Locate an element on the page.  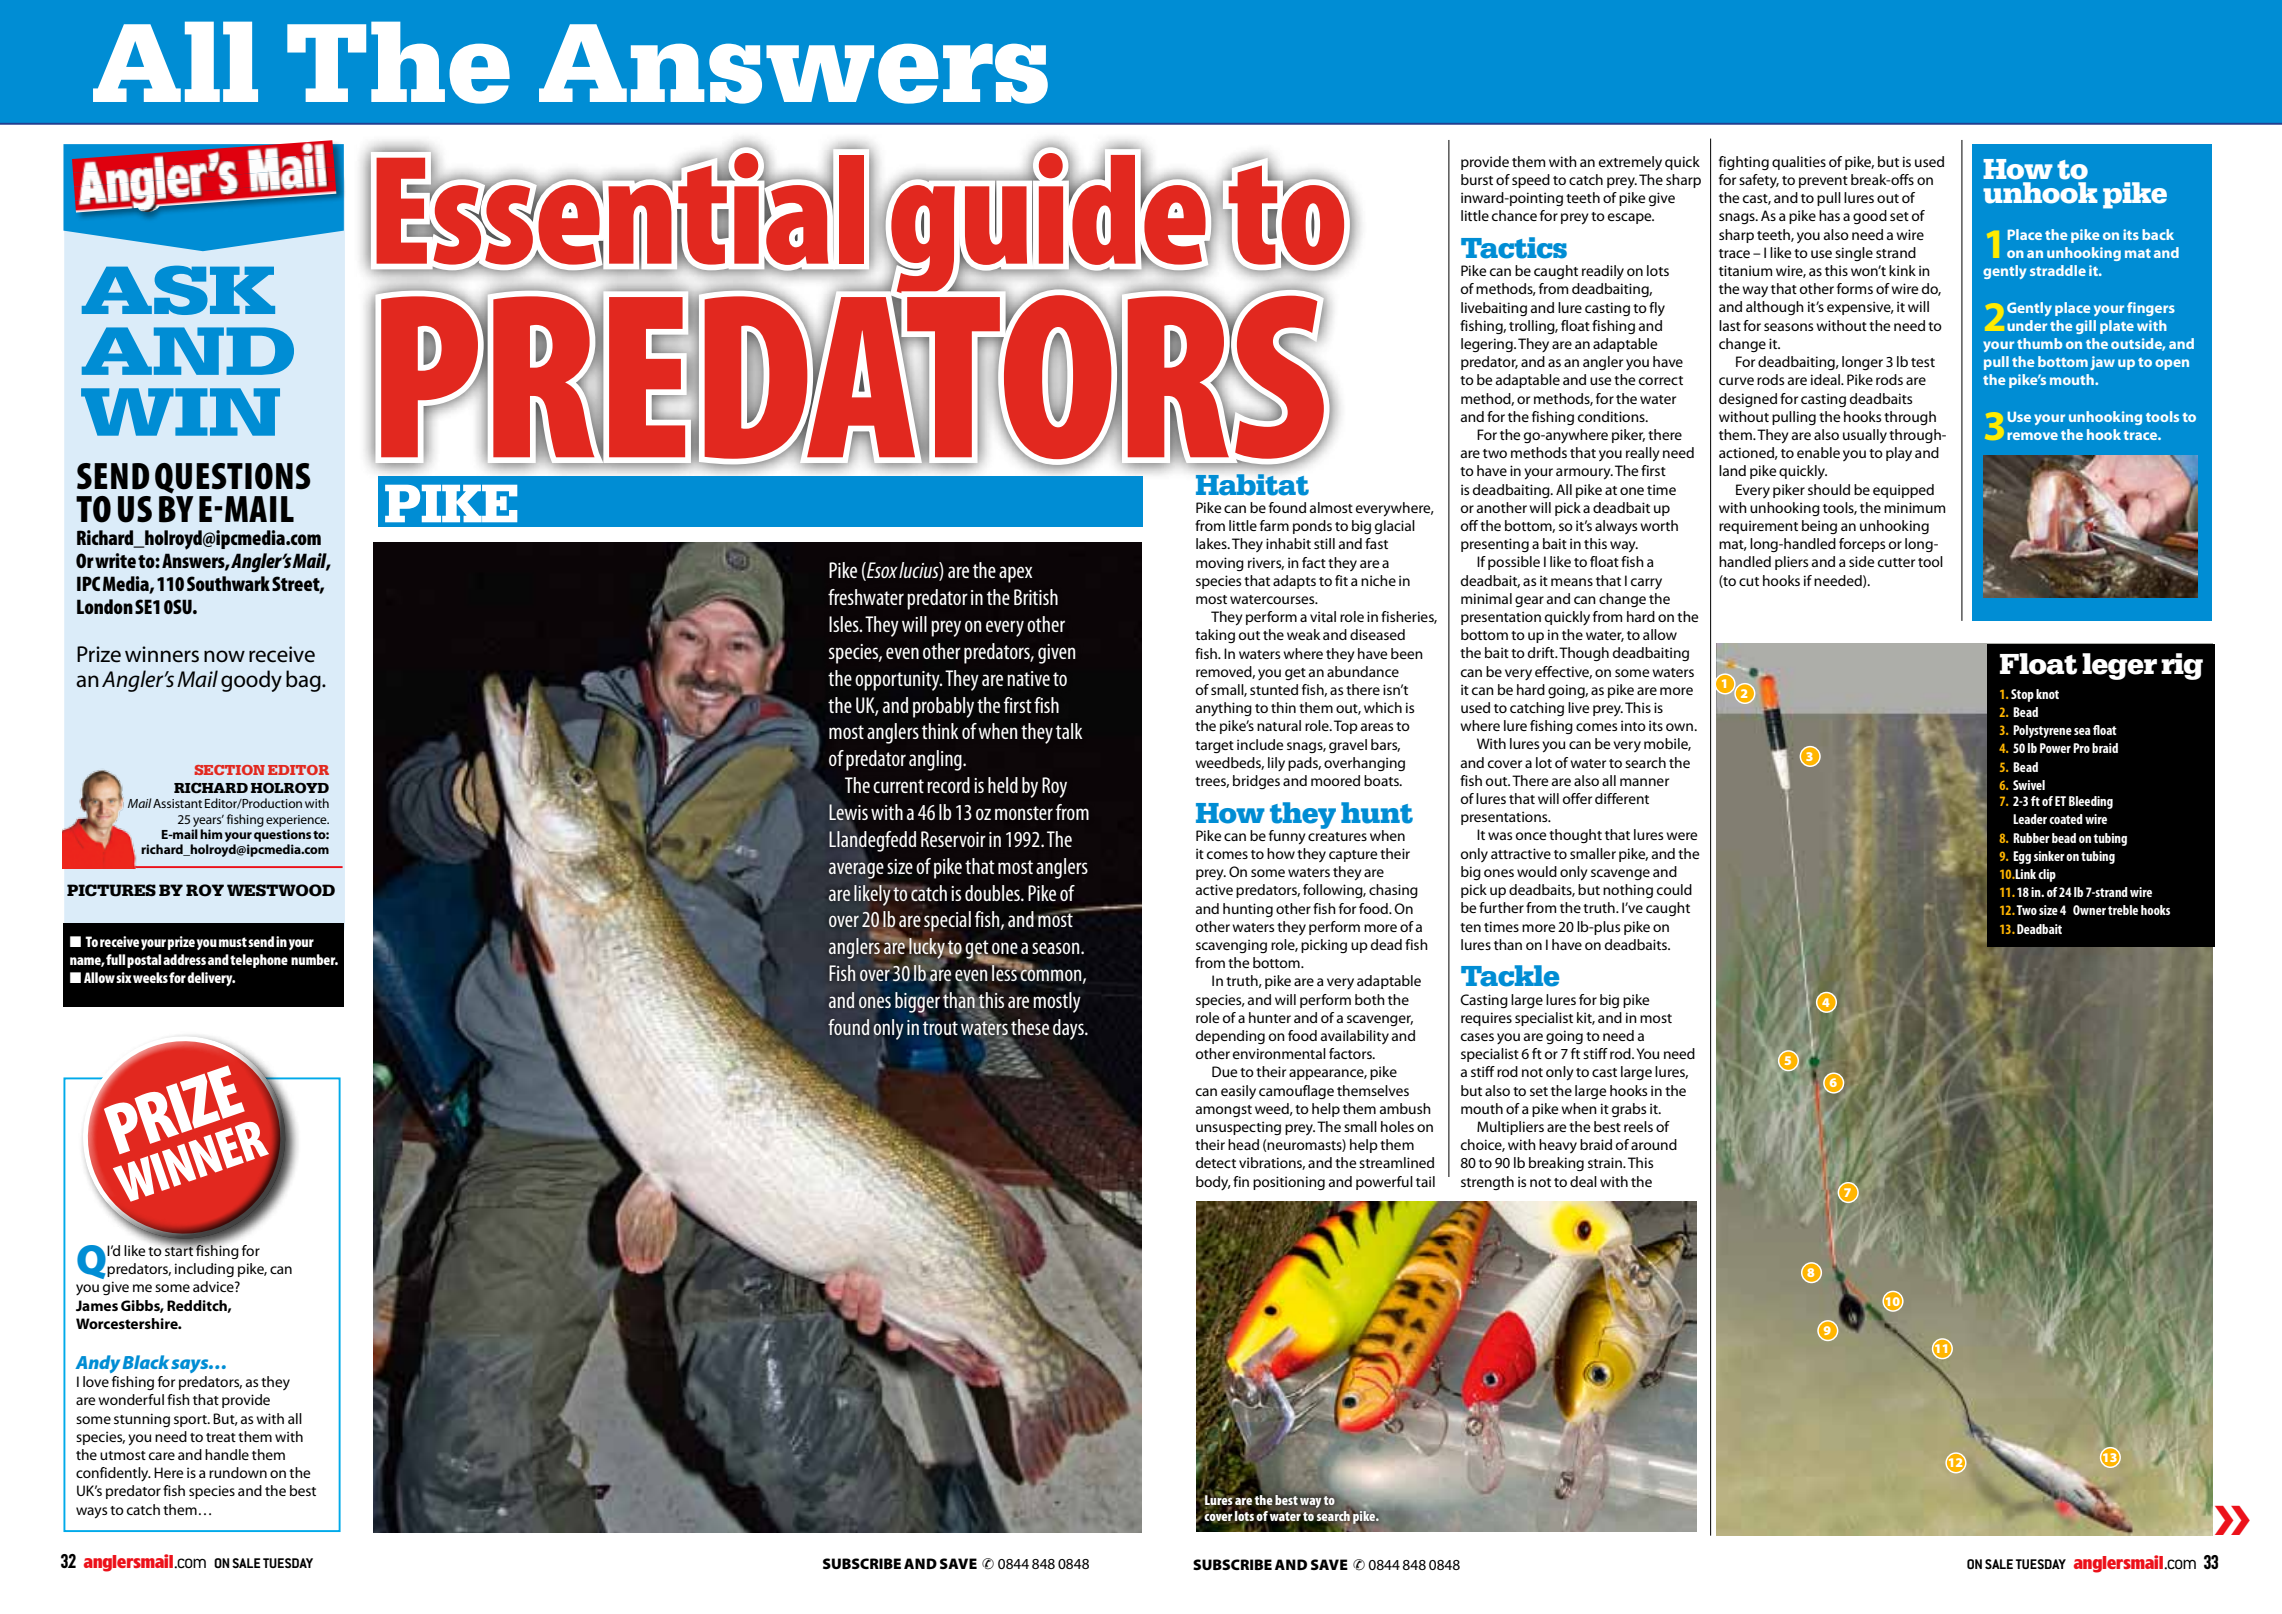
Southwark is located at coordinates (228, 583).
